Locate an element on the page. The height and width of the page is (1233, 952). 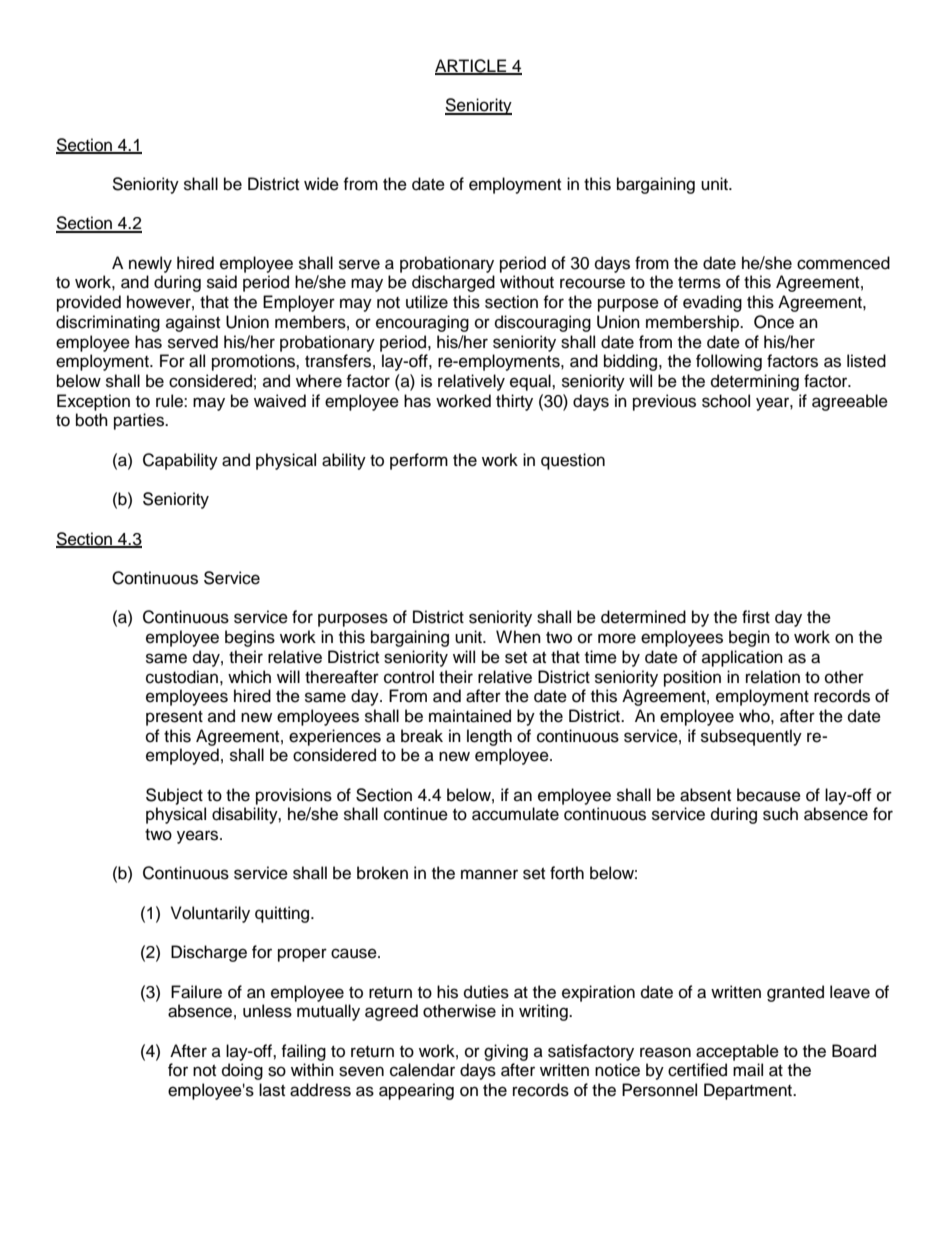
ARTICLE is located at coordinates (472, 67).
